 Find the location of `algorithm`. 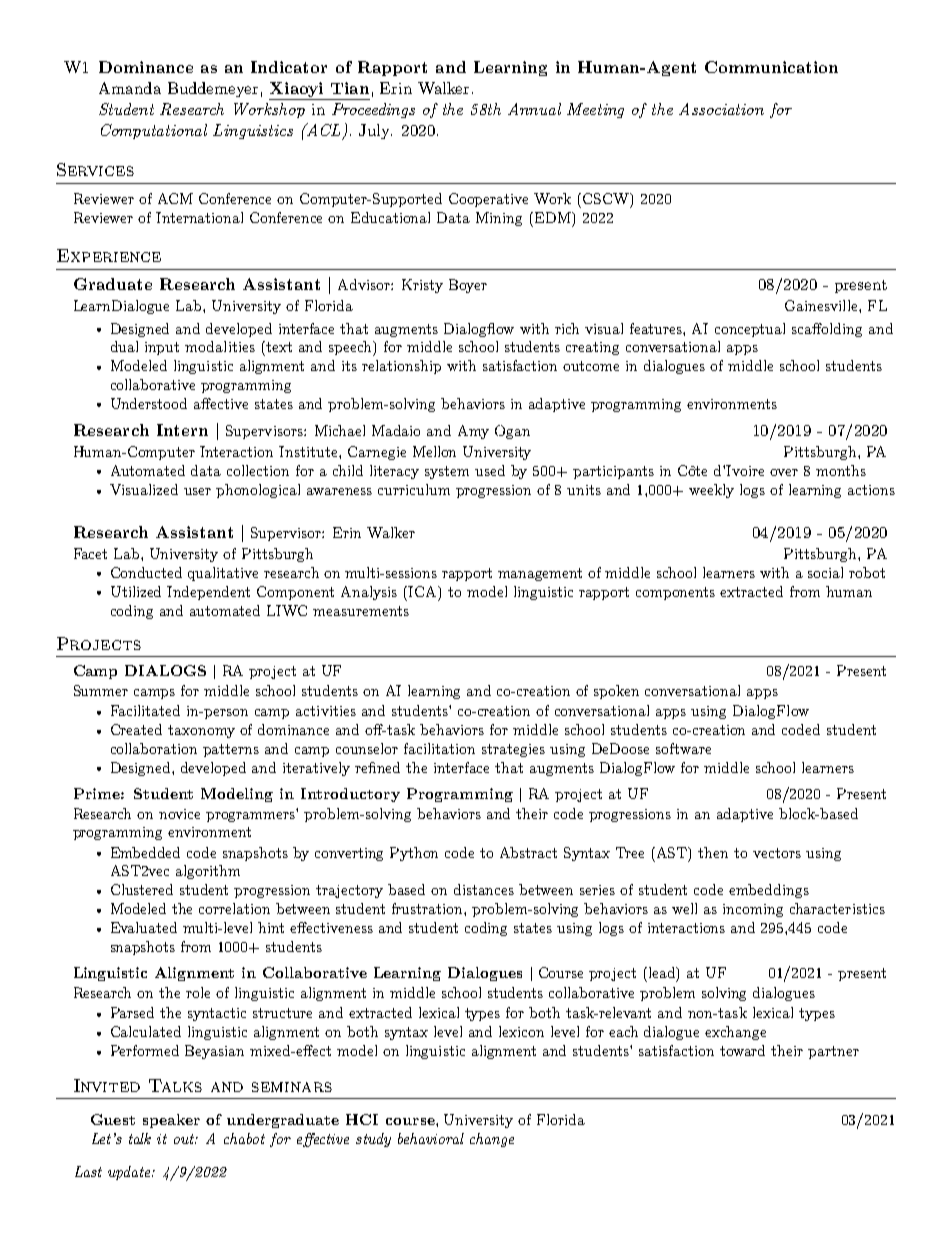

algorithm is located at coordinates (208, 872).
